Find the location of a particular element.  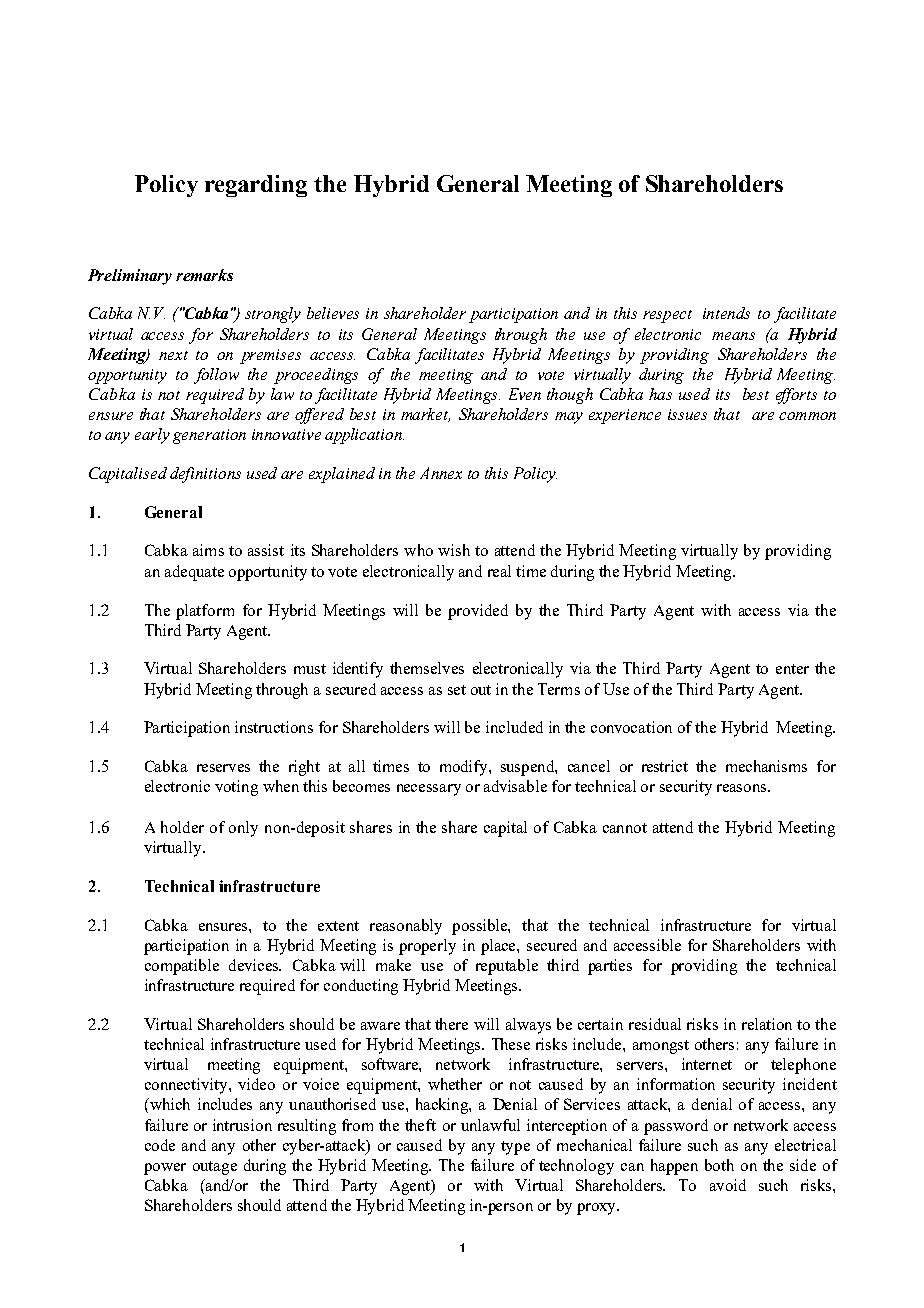

outage is located at coordinates (215, 1168).
